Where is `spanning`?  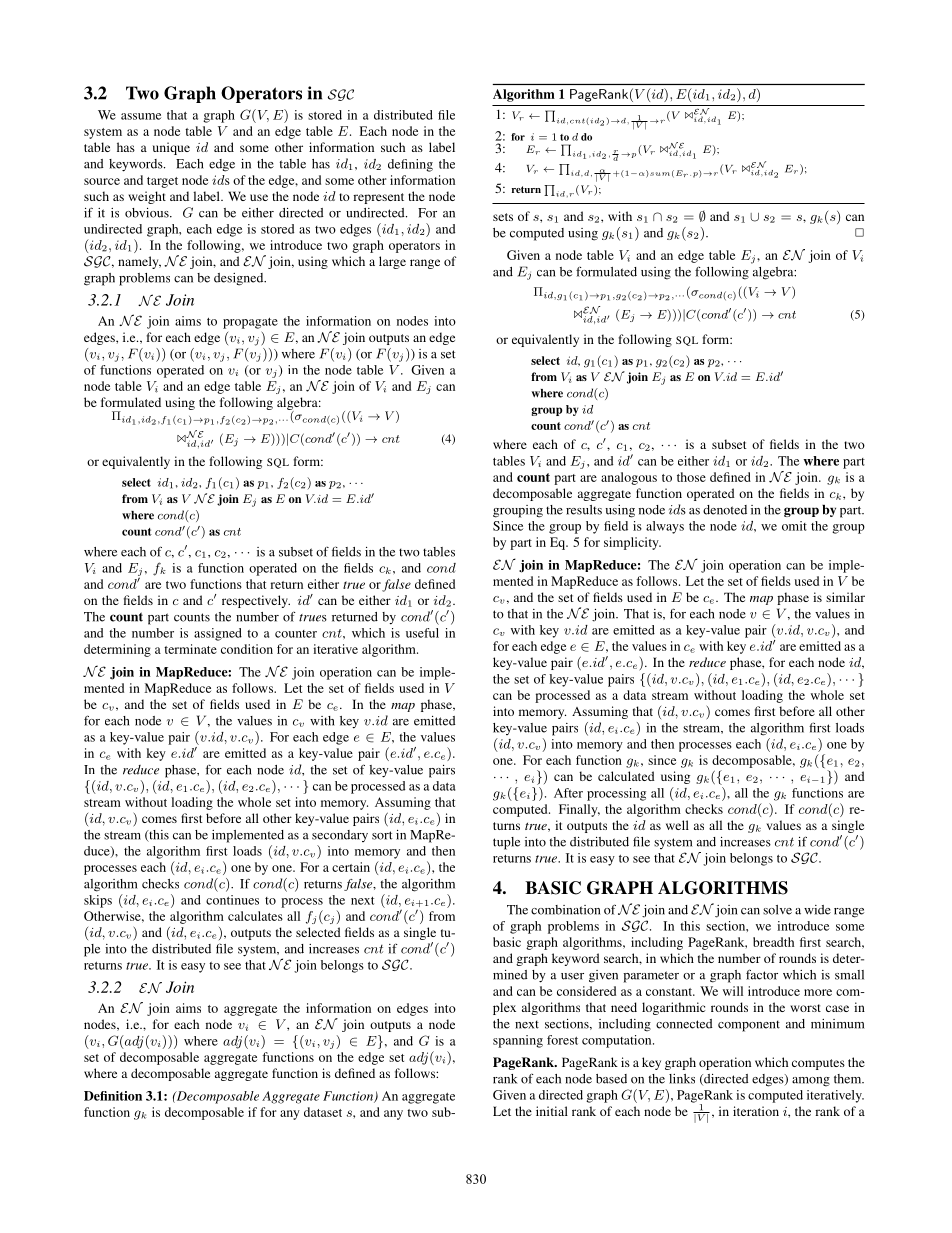 spanning is located at coordinates (518, 1041).
